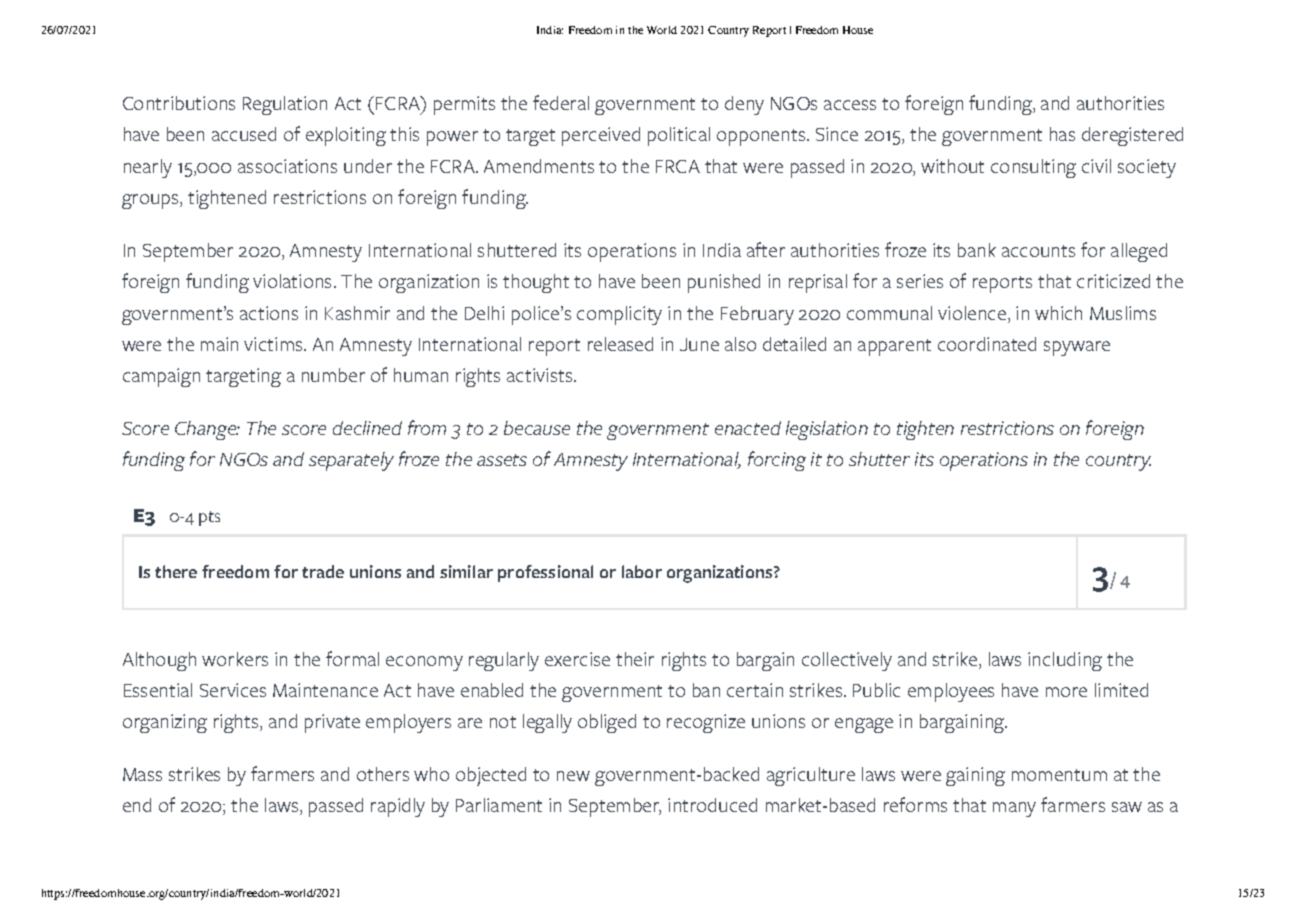 This screenshot has height=924, width=1307. I want to click on political, so click(679, 136).
